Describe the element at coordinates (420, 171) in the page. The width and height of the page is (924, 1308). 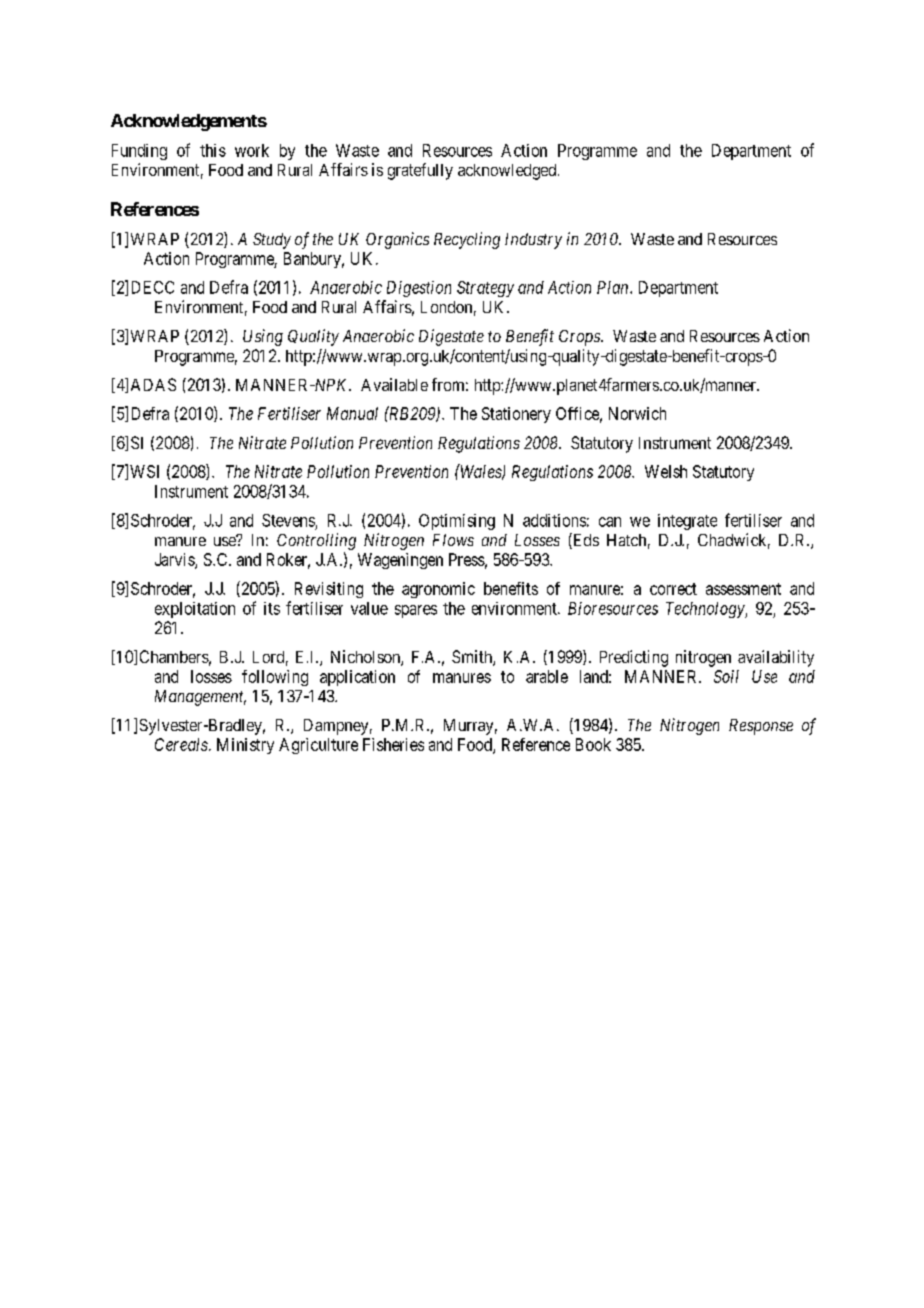
I see `gratefully` at that location.
